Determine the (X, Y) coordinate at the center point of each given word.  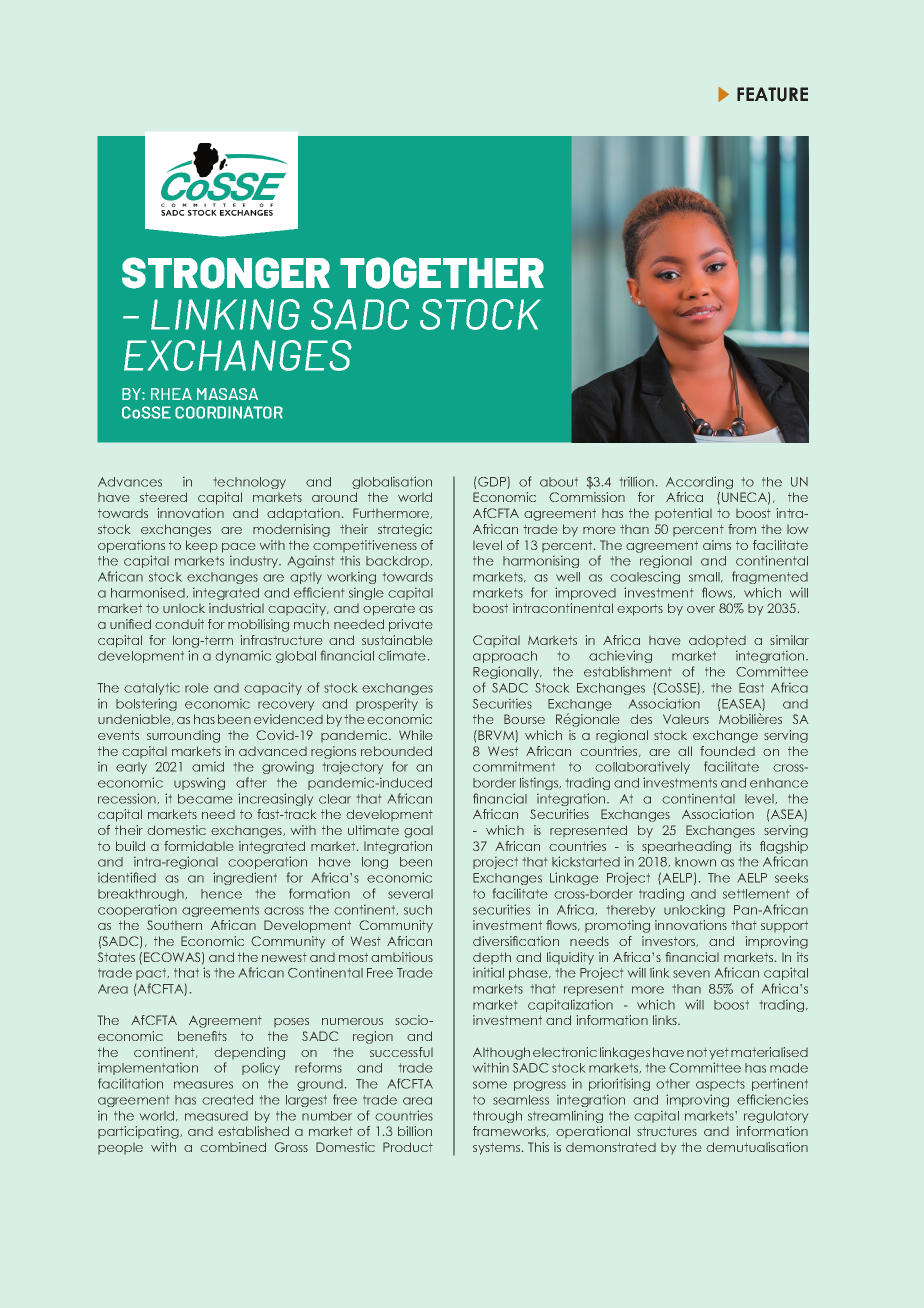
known (695, 862)
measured (216, 1116)
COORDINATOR (229, 412)
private (410, 625)
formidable (198, 846)
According (699, 482)
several (410, 894)
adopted (717, 641)
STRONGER (226, 273)
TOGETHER (442, 273)
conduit (179, 624)
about (559, 482)
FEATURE (772, 94)
